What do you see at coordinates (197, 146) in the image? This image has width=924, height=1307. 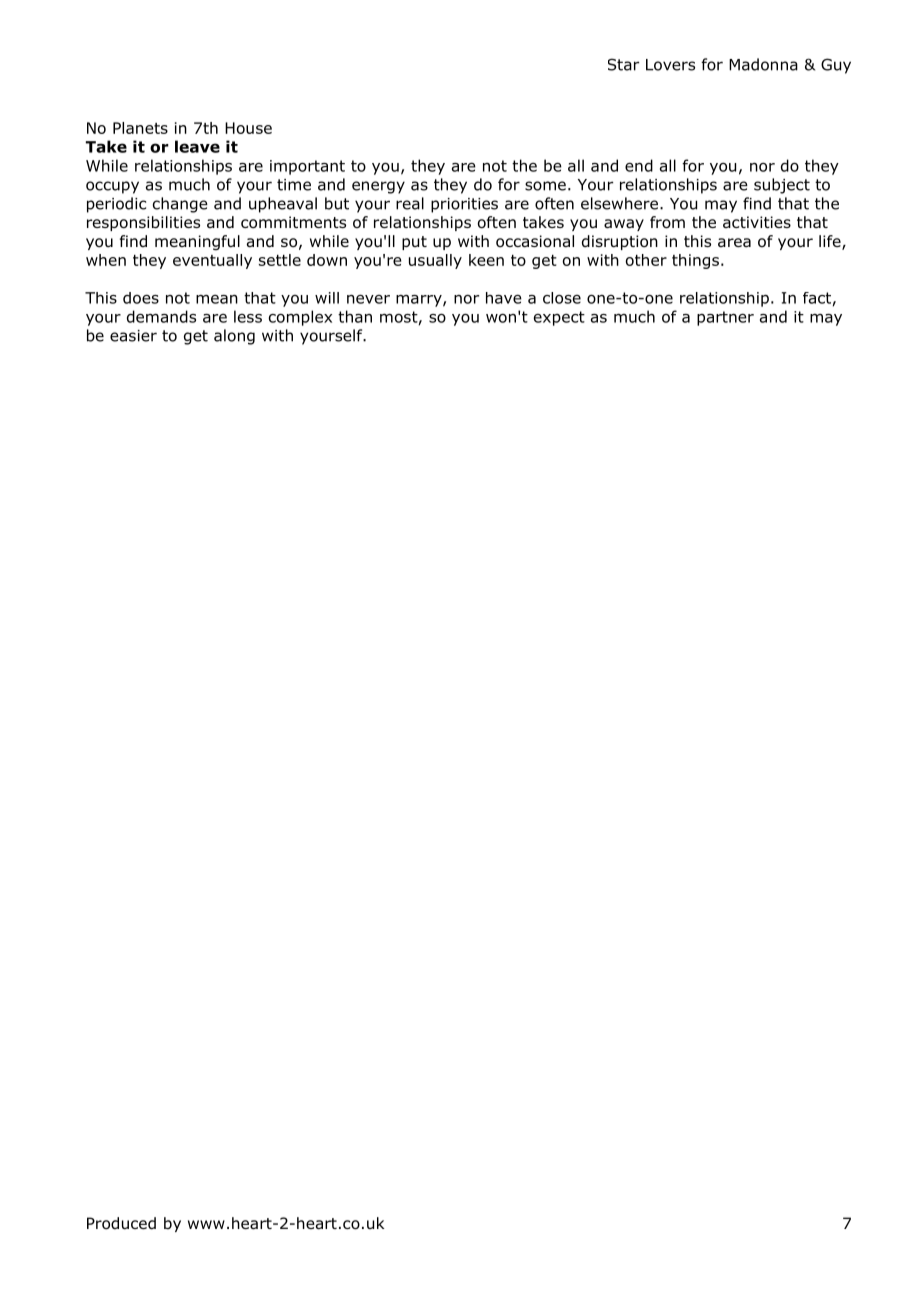 I see `leave` at bounding box center [197, 146].
